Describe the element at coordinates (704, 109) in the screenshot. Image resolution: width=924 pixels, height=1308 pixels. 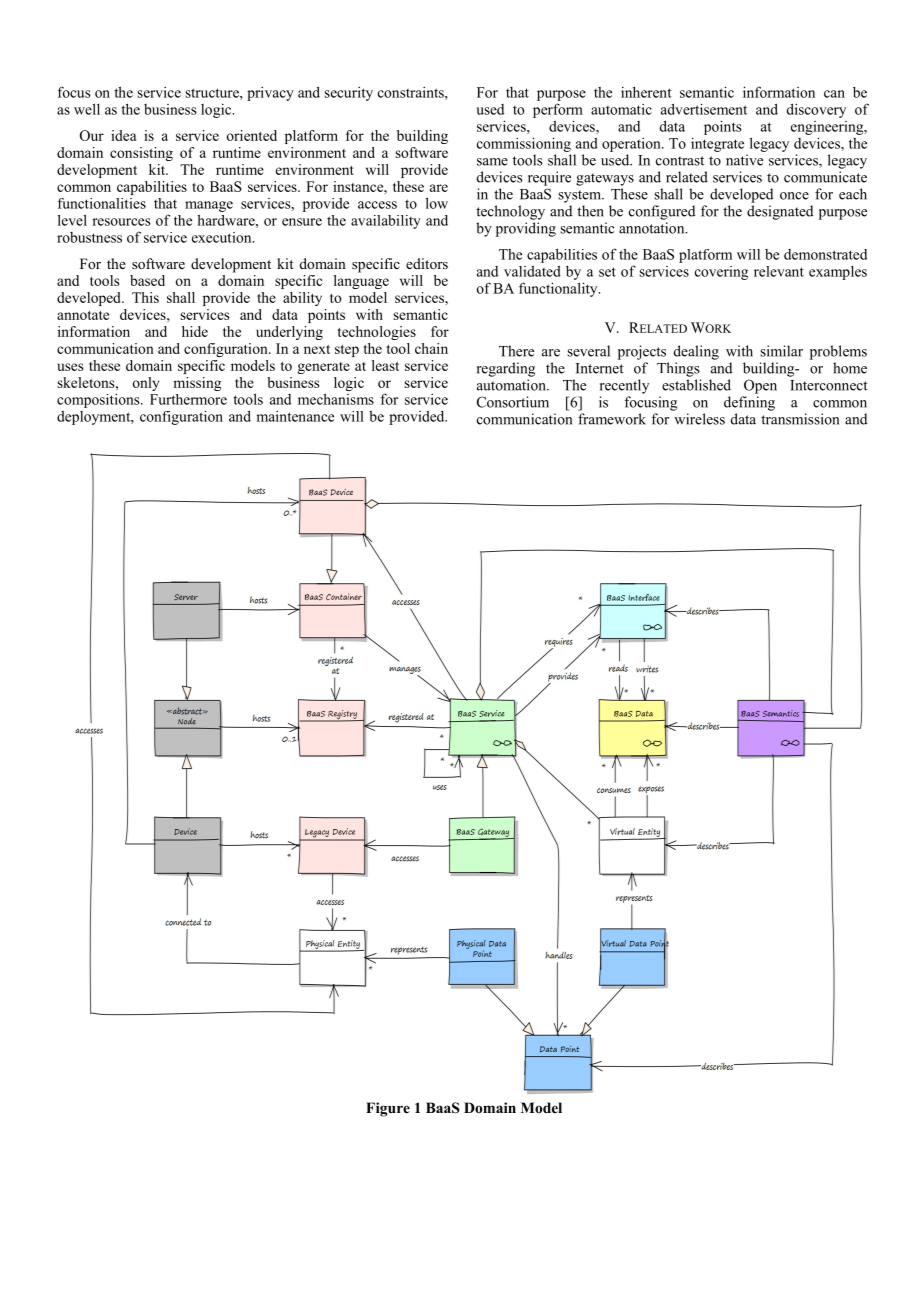
I see `advertisement` at that location.
